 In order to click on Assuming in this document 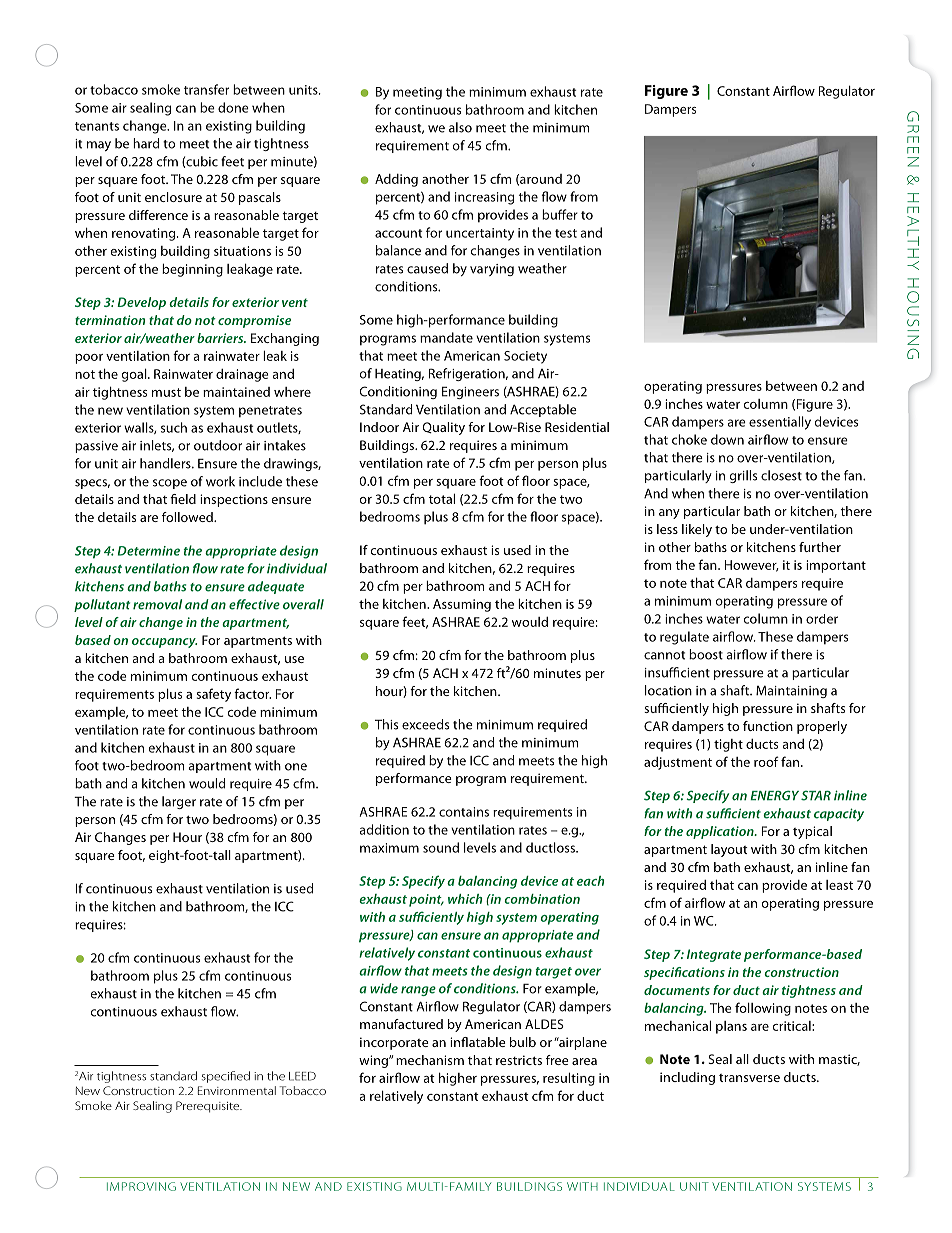, I will do `click(462, 605)`.
